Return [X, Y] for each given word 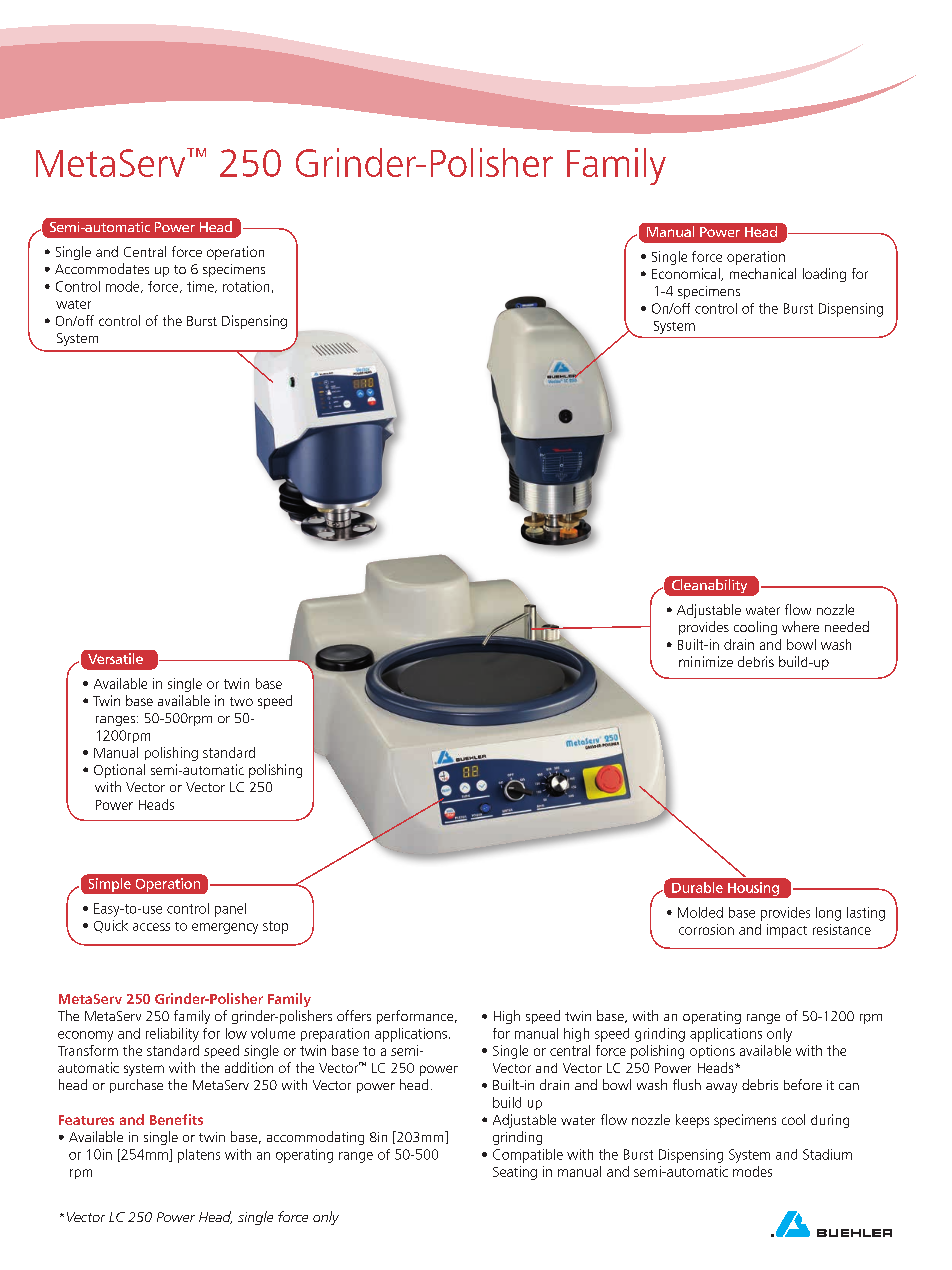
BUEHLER [854, 1233]
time [201, 287]
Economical [687, 274]
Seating [515, 1173]
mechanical [763, 273]
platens [199, 1156]
